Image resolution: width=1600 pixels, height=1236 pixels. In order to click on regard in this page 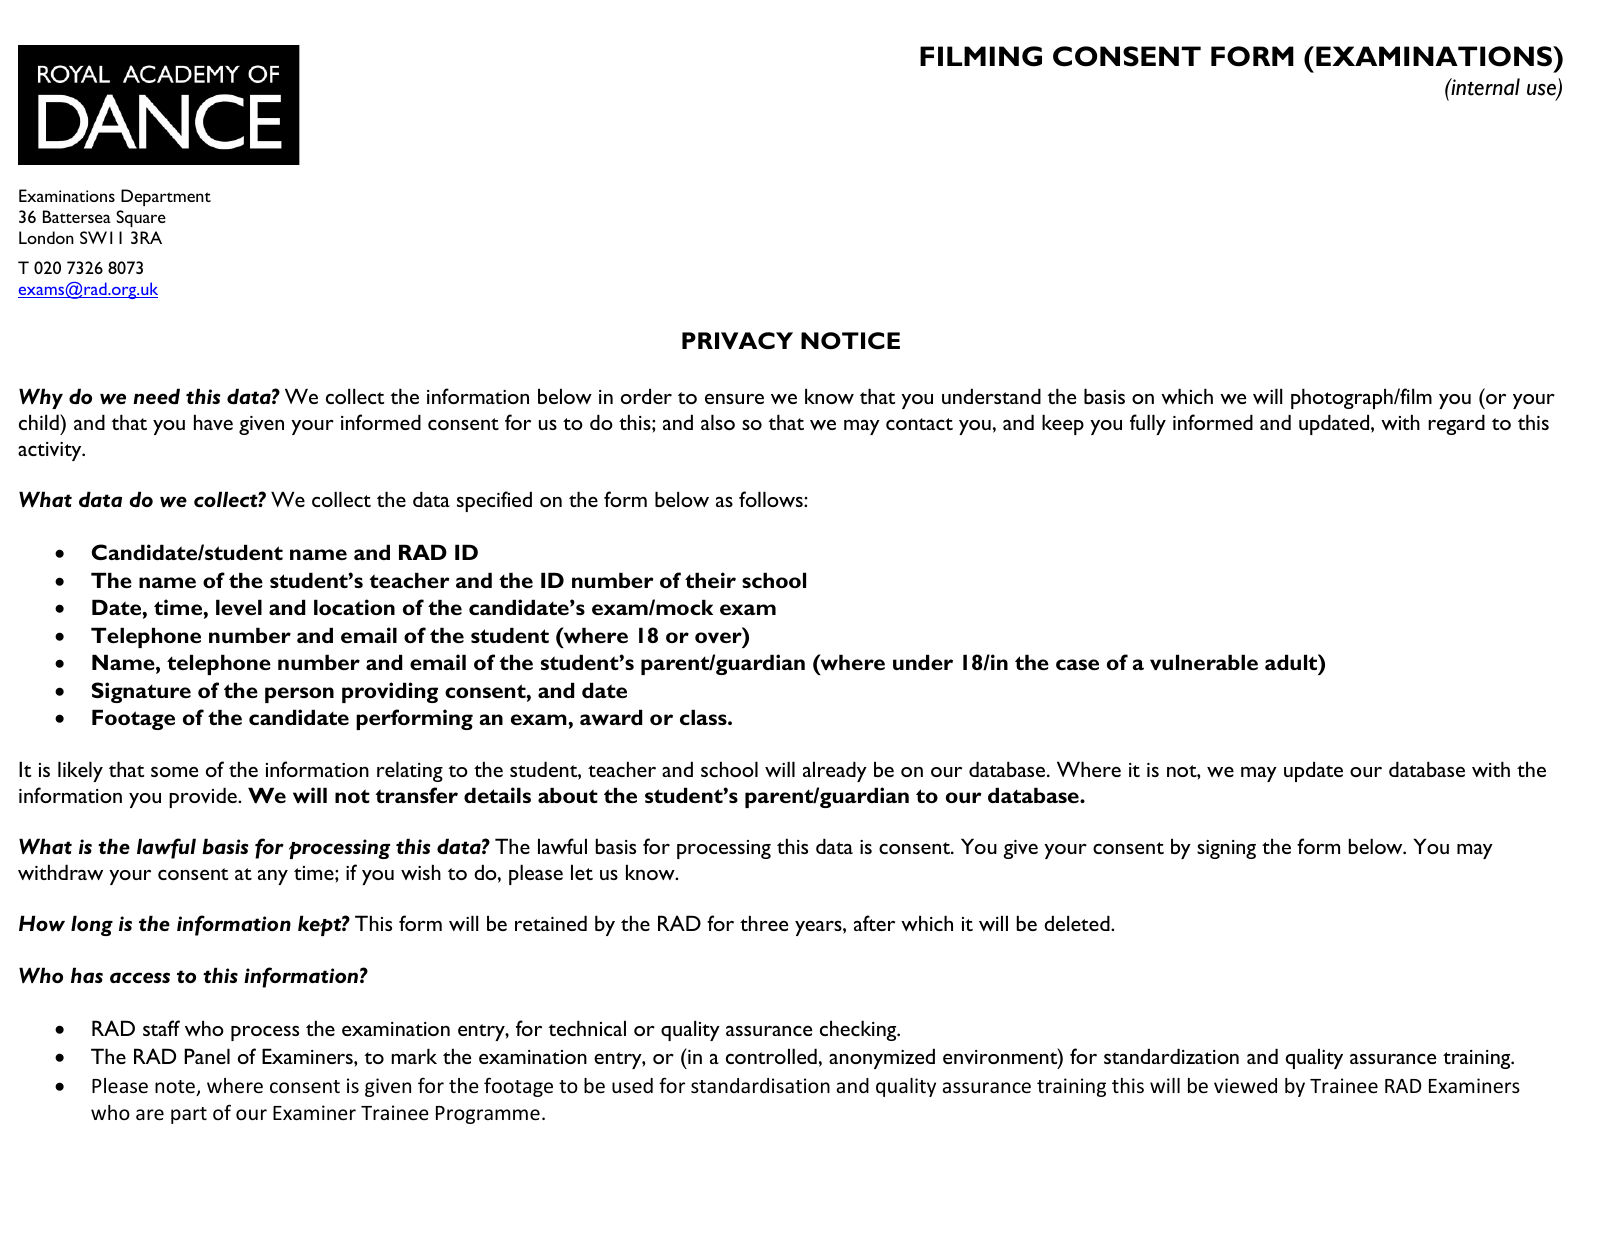, I will do `click(1456, 424)`.
